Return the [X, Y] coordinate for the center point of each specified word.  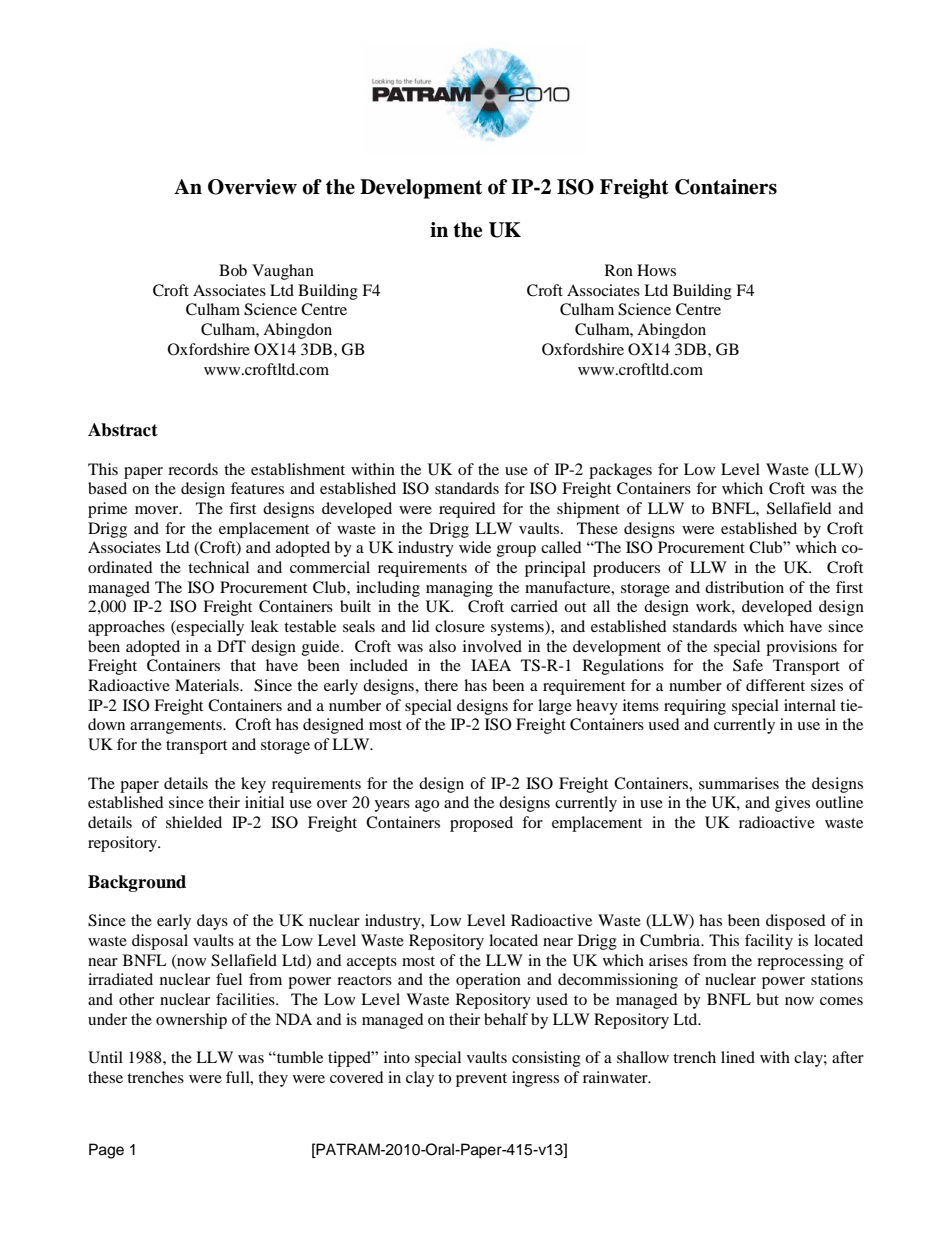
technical [218, 567]
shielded [194, 822]
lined [738, 1057]
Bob [233, 270]
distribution [744, 587]
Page [106, 1151]
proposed [481, 824]
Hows [656, 270]
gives [792, 804]
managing [459, 589]
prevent [481, 1080]
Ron [619, 270]
